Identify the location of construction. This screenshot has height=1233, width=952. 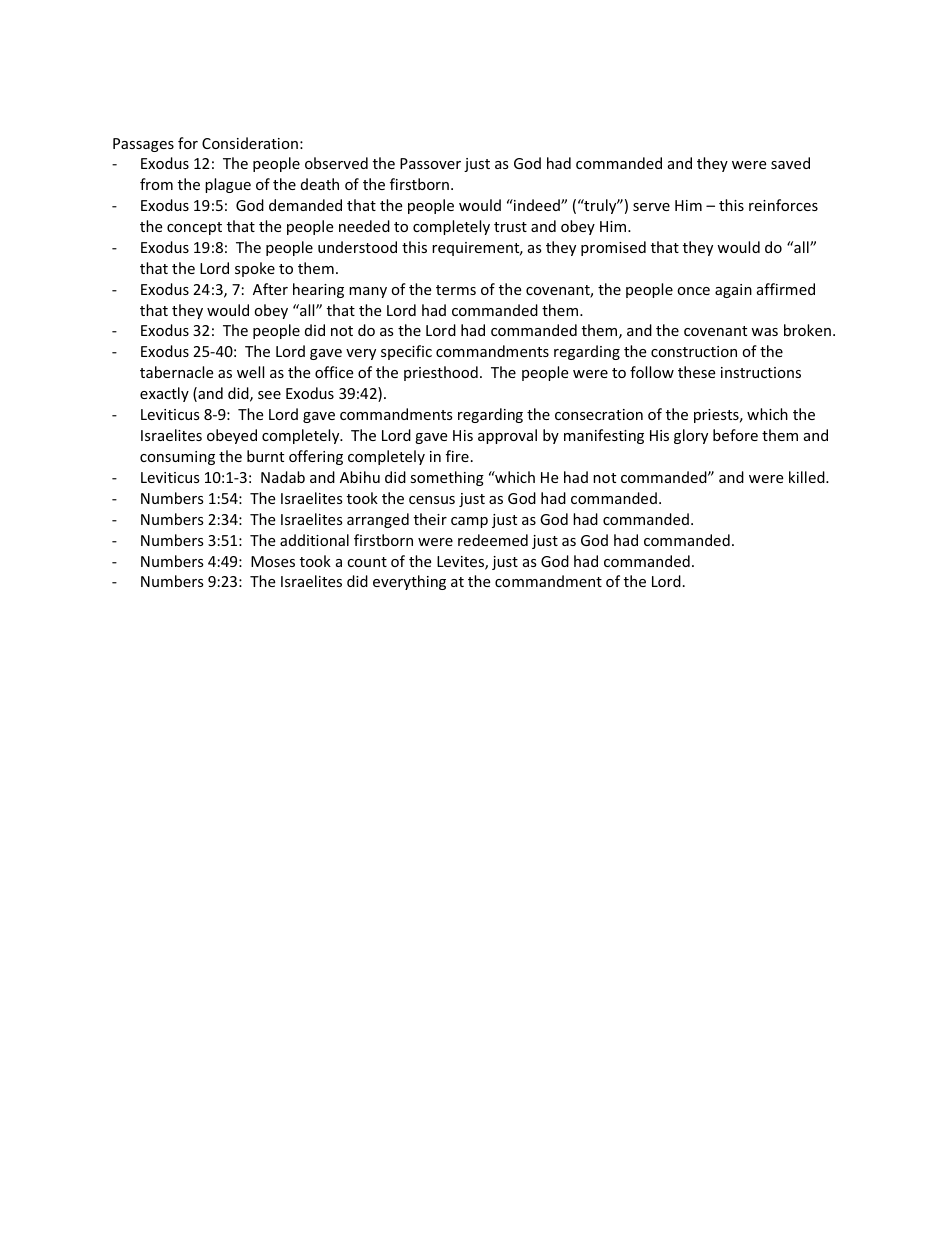
(694, 351).
